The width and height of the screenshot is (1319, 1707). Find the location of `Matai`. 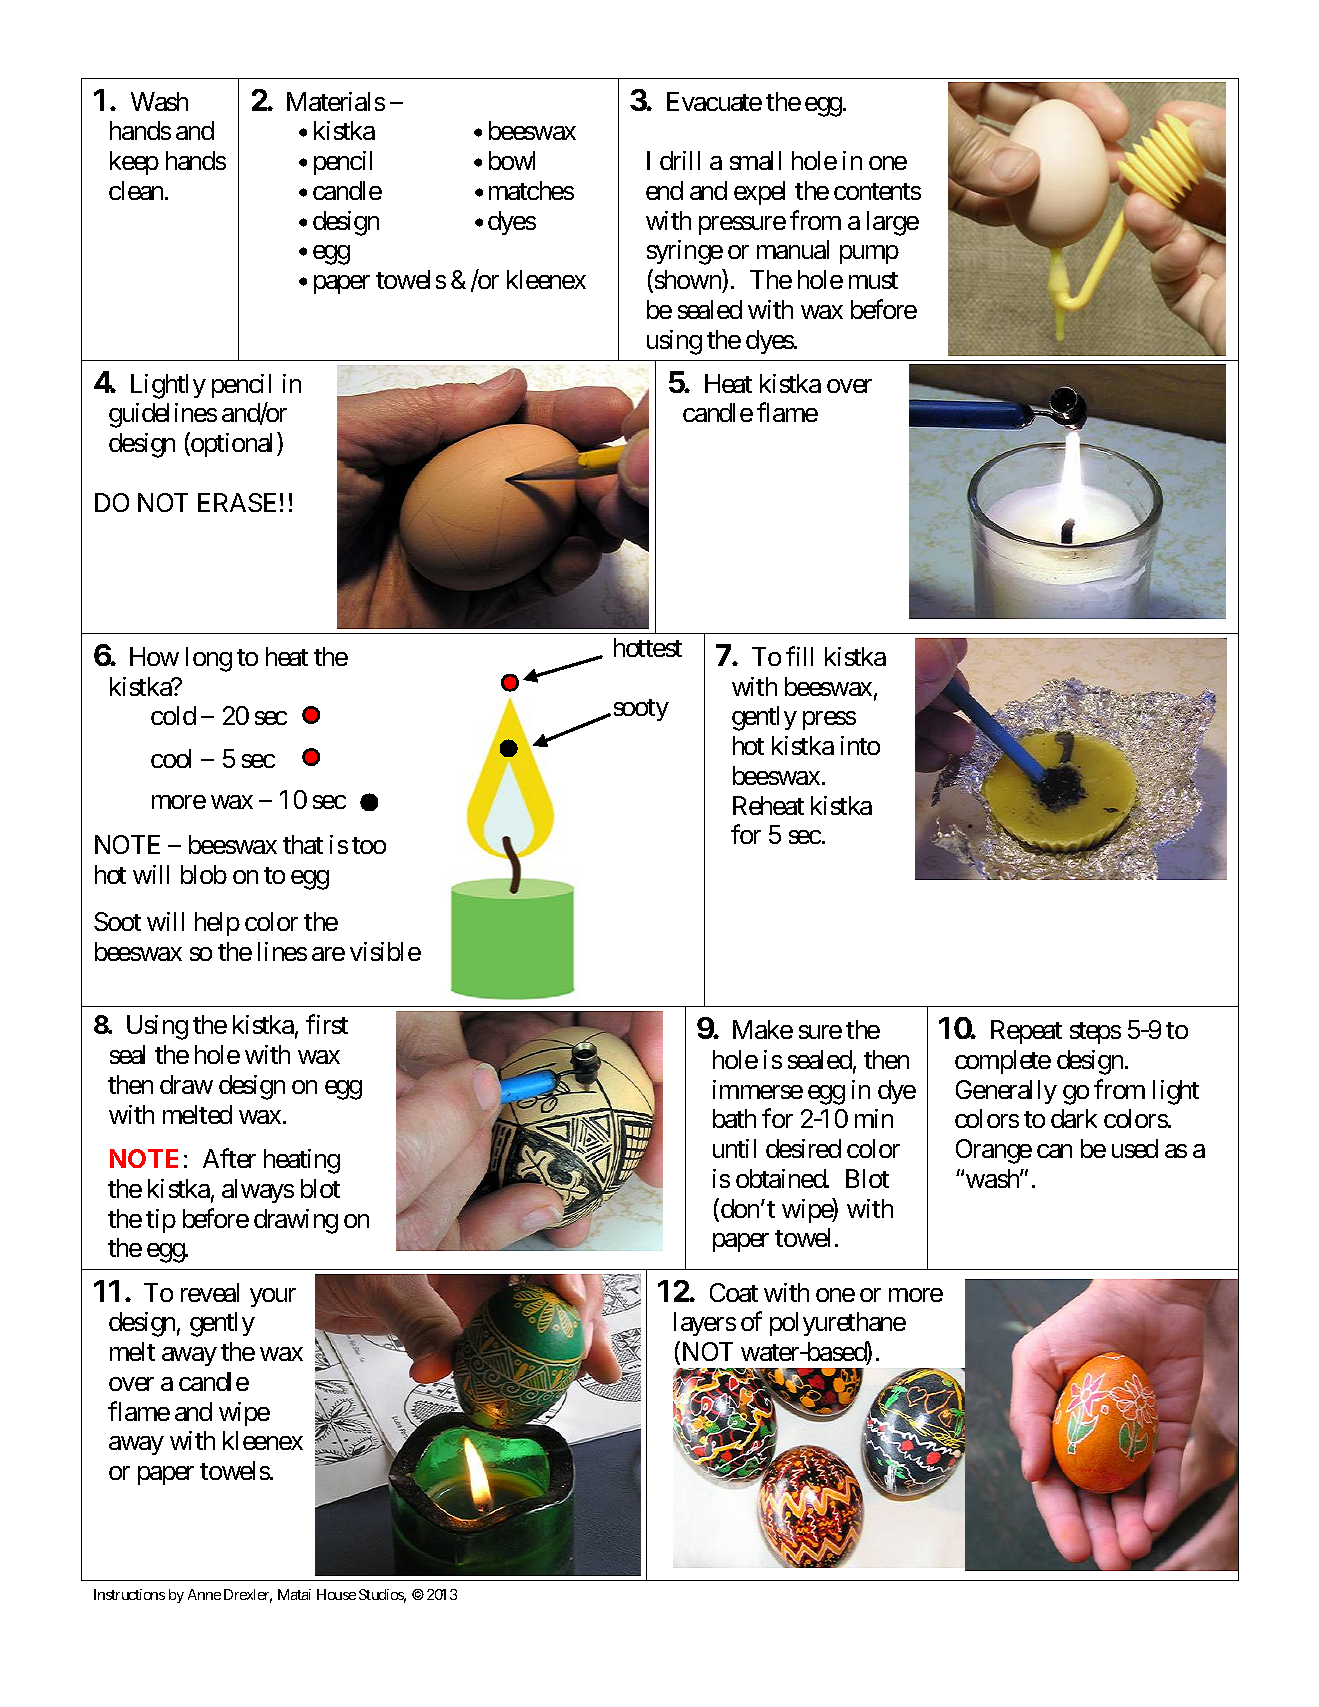

Matai is located at coordinates (294, 1594).
